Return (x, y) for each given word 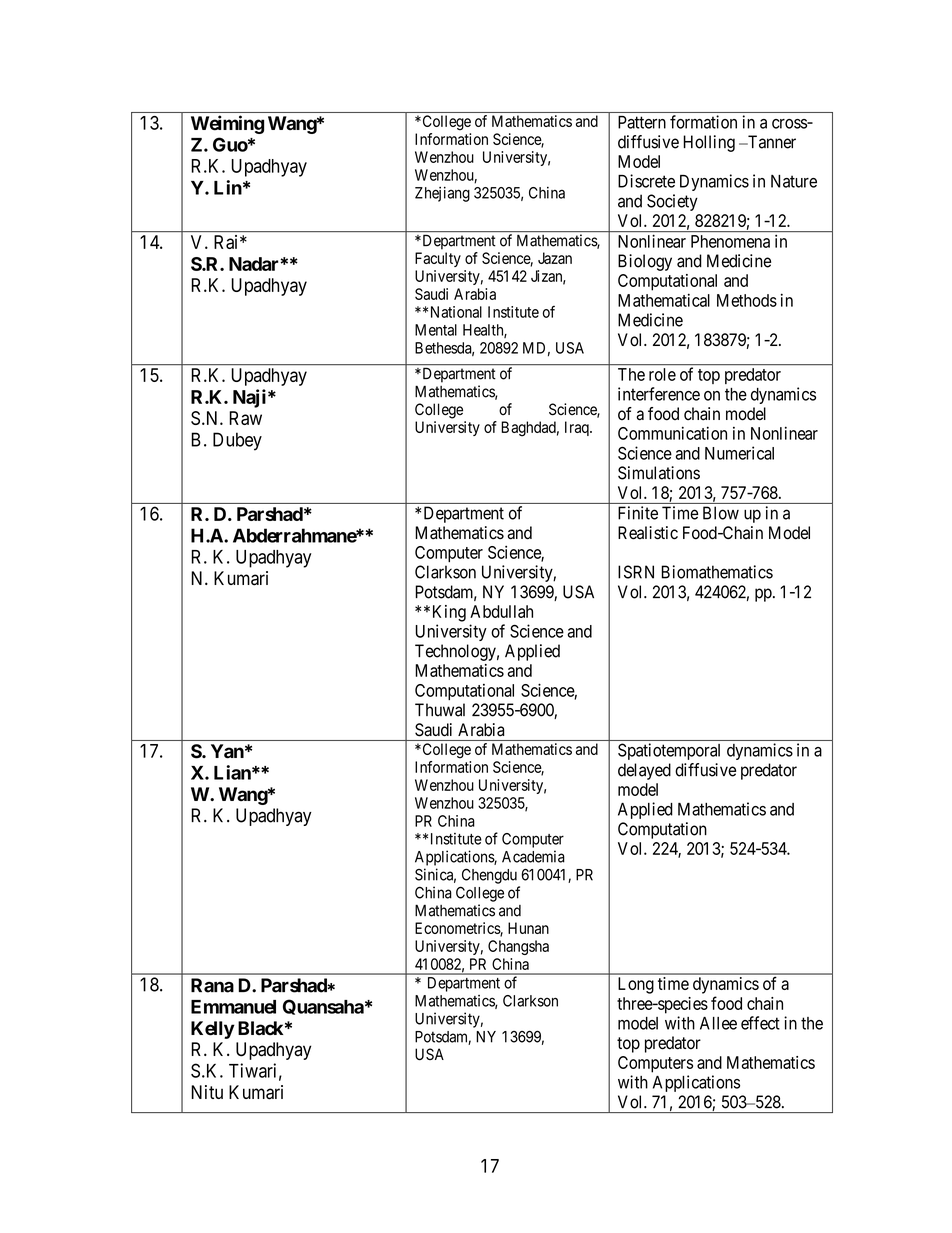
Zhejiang (442, 194)
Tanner (771, 142)
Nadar (255, 264)
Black (260, 1028)
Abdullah (501, 611)
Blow (721, 513)
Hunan (528, 928)
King (449, 613)
